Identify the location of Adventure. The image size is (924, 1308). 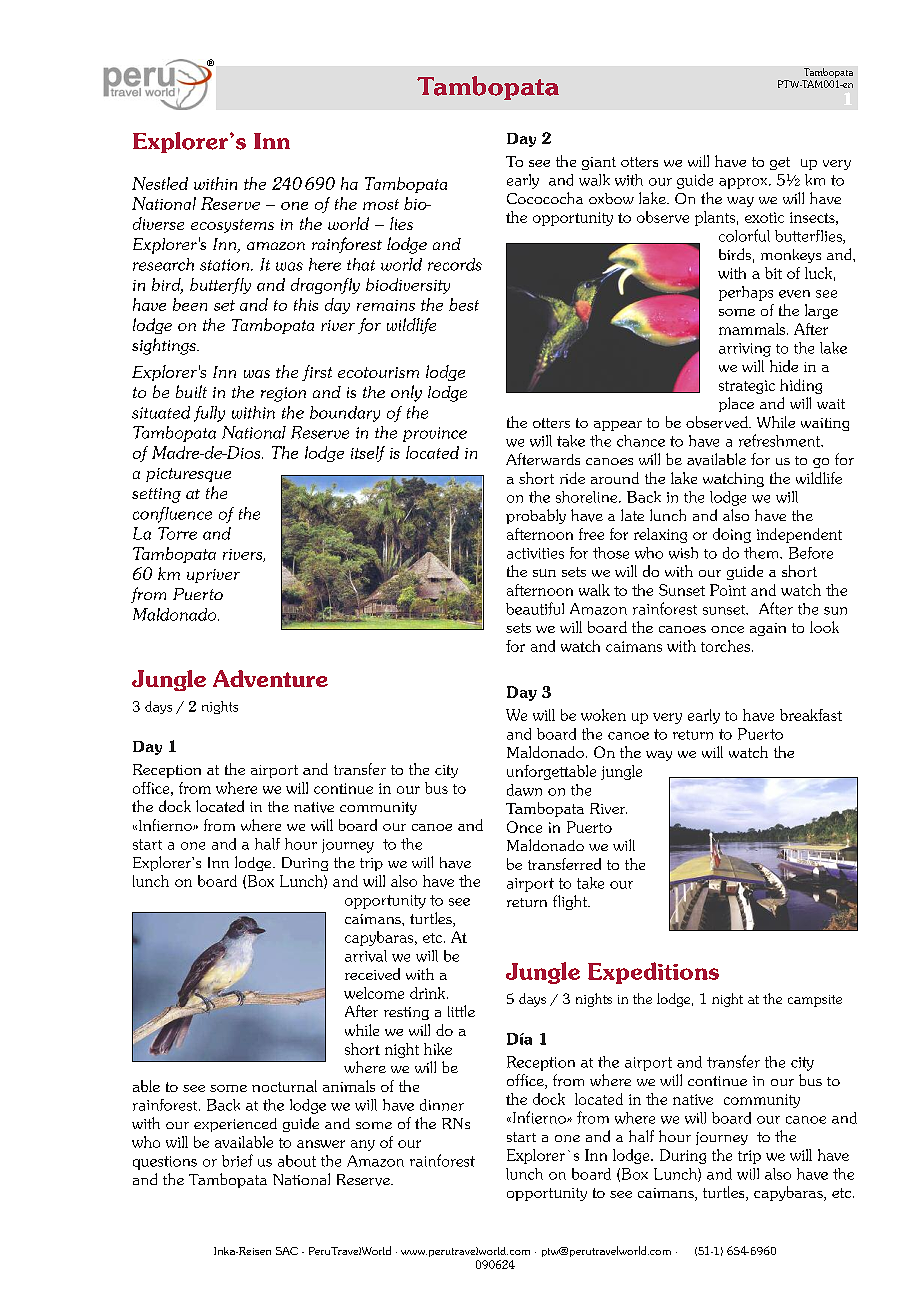
(270, 678).
